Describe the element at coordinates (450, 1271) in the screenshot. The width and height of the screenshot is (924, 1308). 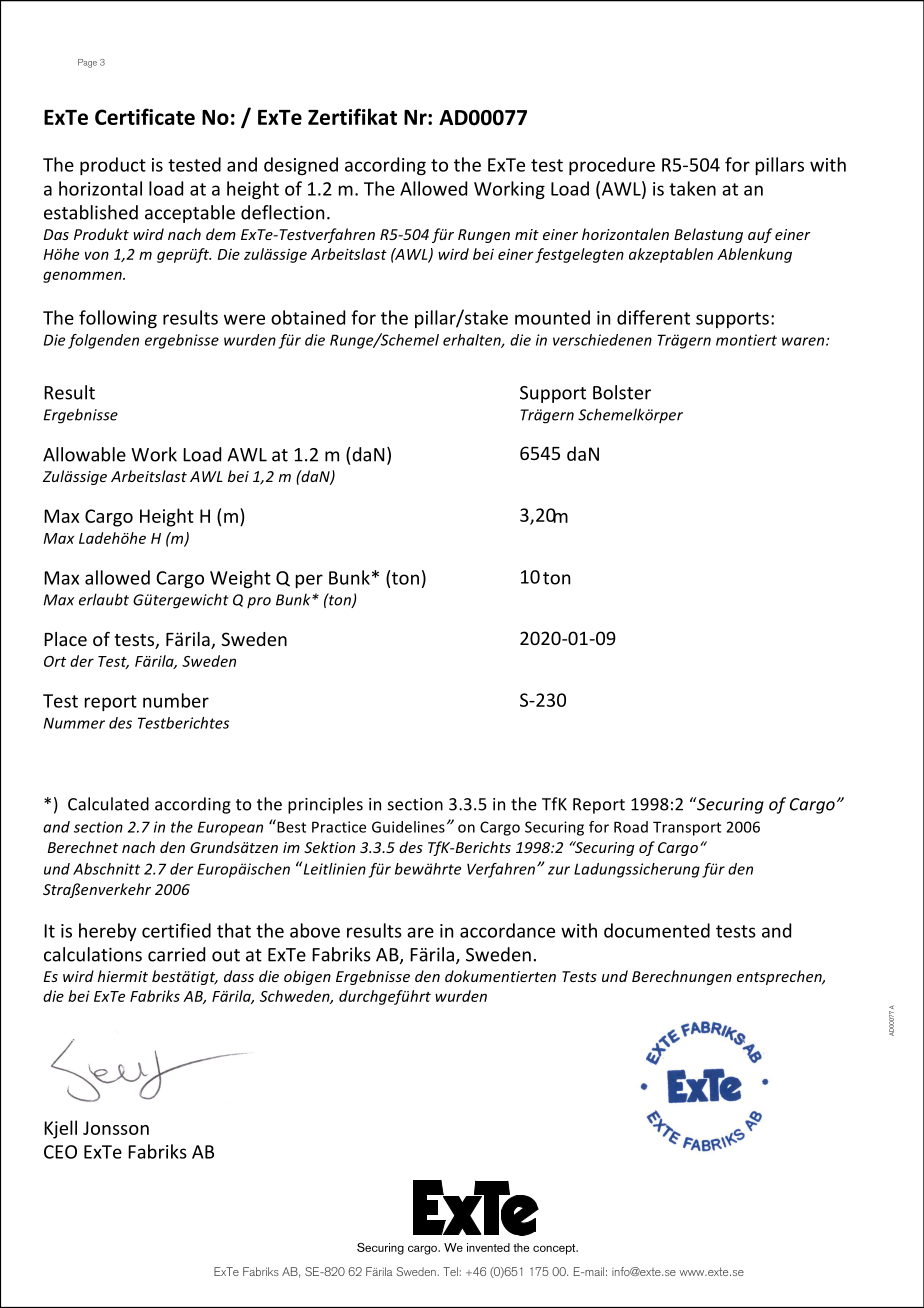
I see `Tel` at that location.
